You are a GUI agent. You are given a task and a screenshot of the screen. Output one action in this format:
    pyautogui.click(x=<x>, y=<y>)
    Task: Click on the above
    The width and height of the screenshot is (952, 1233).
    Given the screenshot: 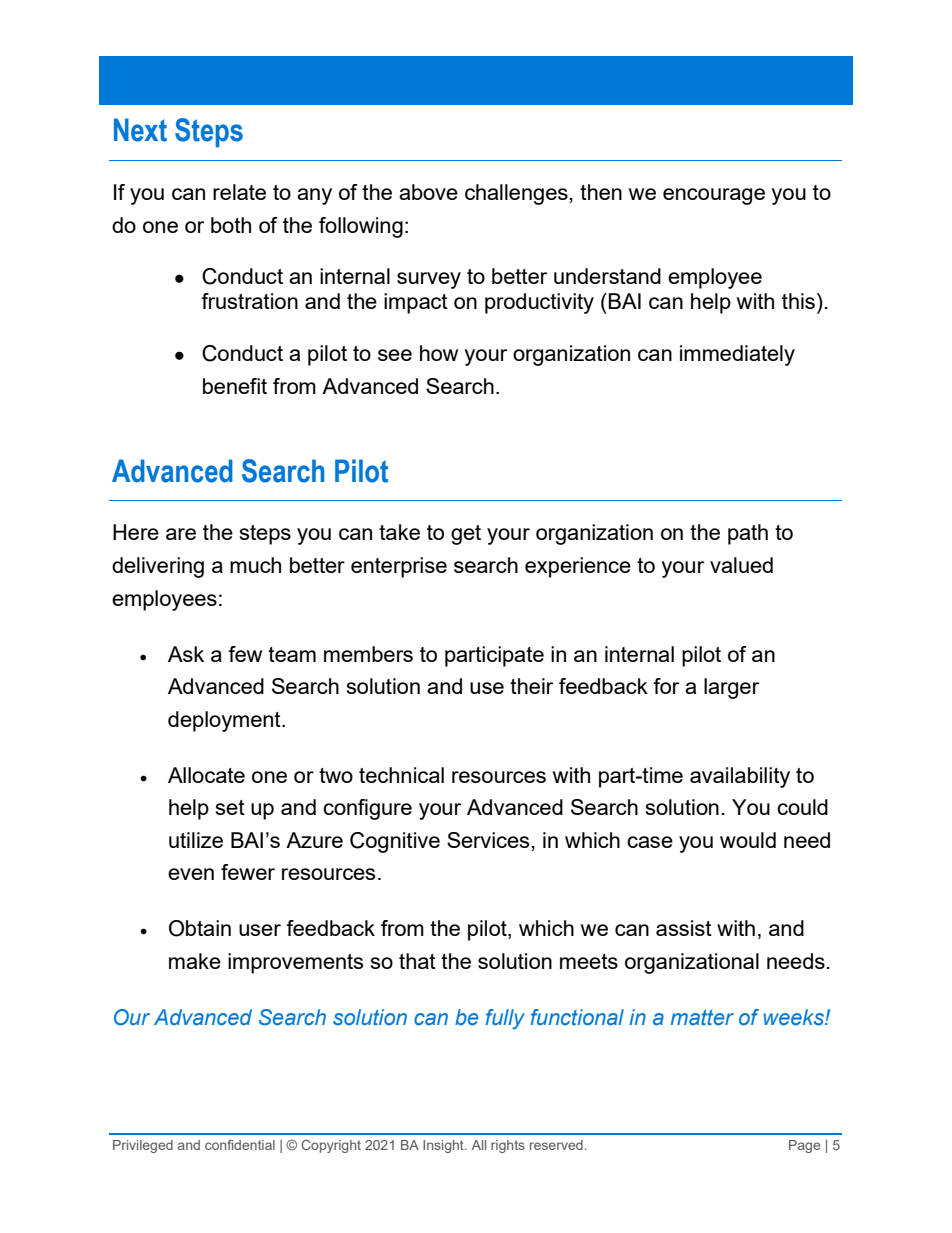 What is the action you would take?
    pyautogui.click(x=428, y=192)
